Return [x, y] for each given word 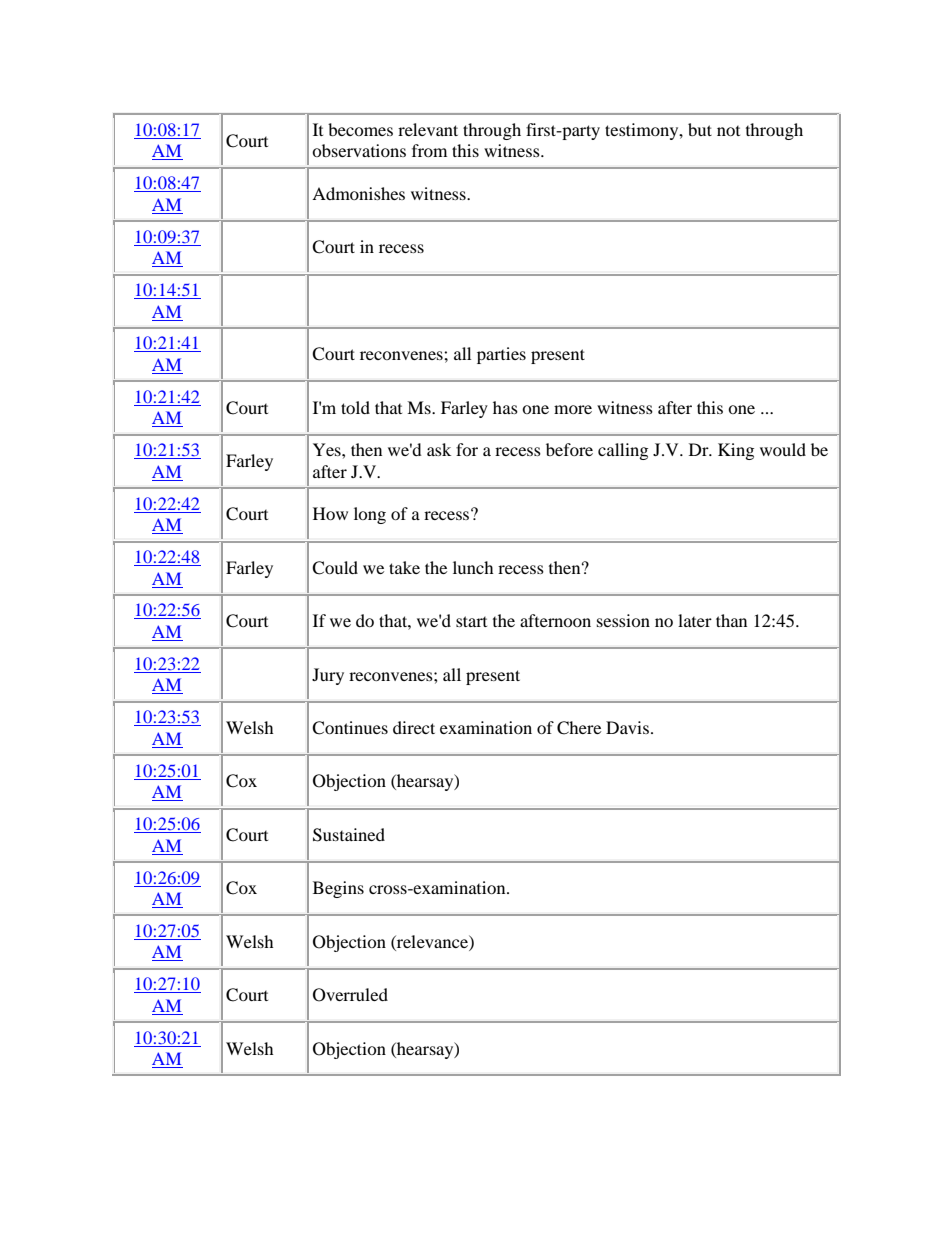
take [404, 567]
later [695, 620]
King [736, 451]
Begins [338, 889]
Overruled [350, 995]
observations [359, 150]
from [429, 150]
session [623, 620]
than [731, 620]
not [728, 131]
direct [414, 727]
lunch [473, 567]
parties [501, 355]
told [355, 407]
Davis [627, 727]
